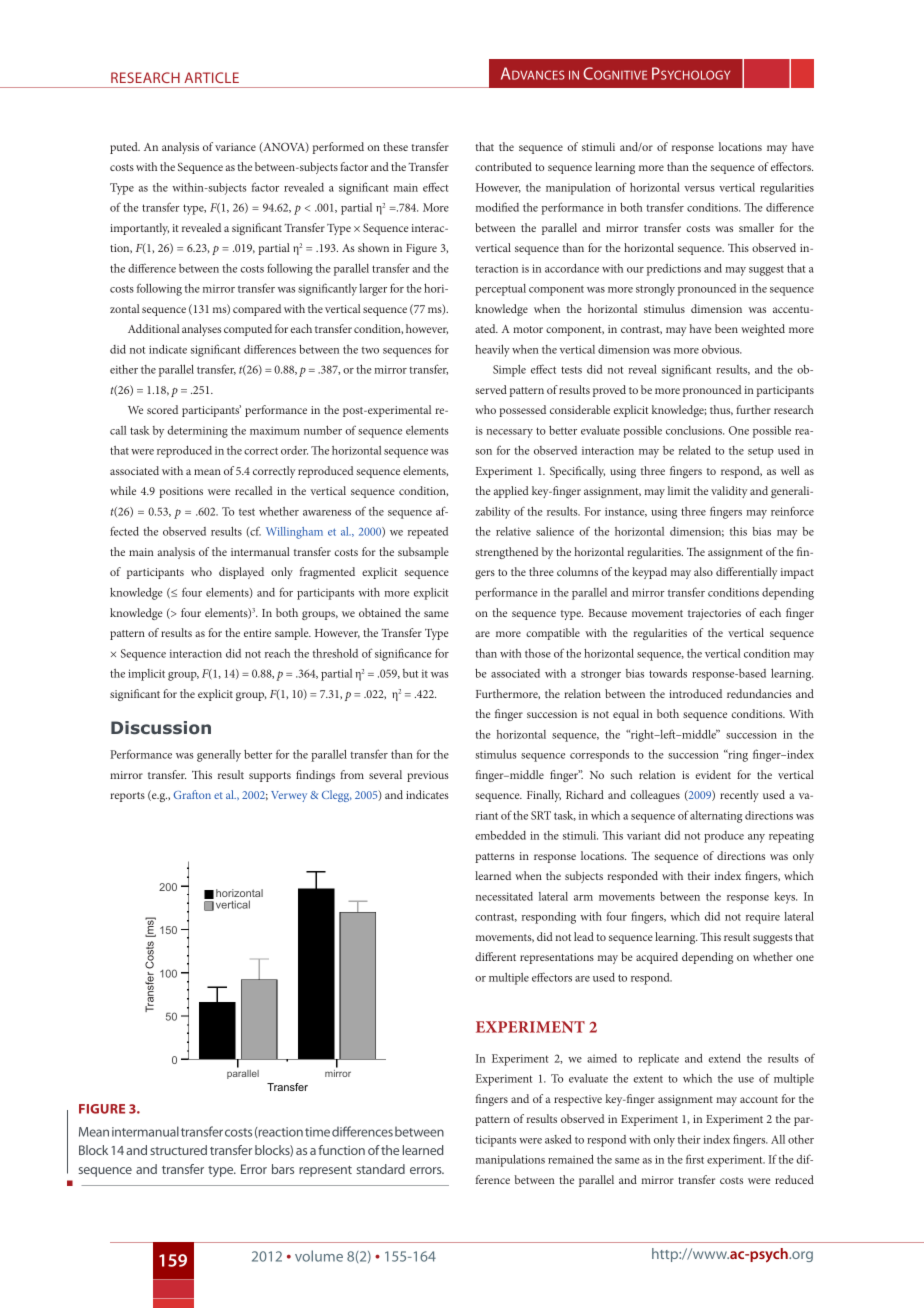  What do you see at coordinates (763, 918) in the image?
I see `require` at bounding box center [763, 918].
